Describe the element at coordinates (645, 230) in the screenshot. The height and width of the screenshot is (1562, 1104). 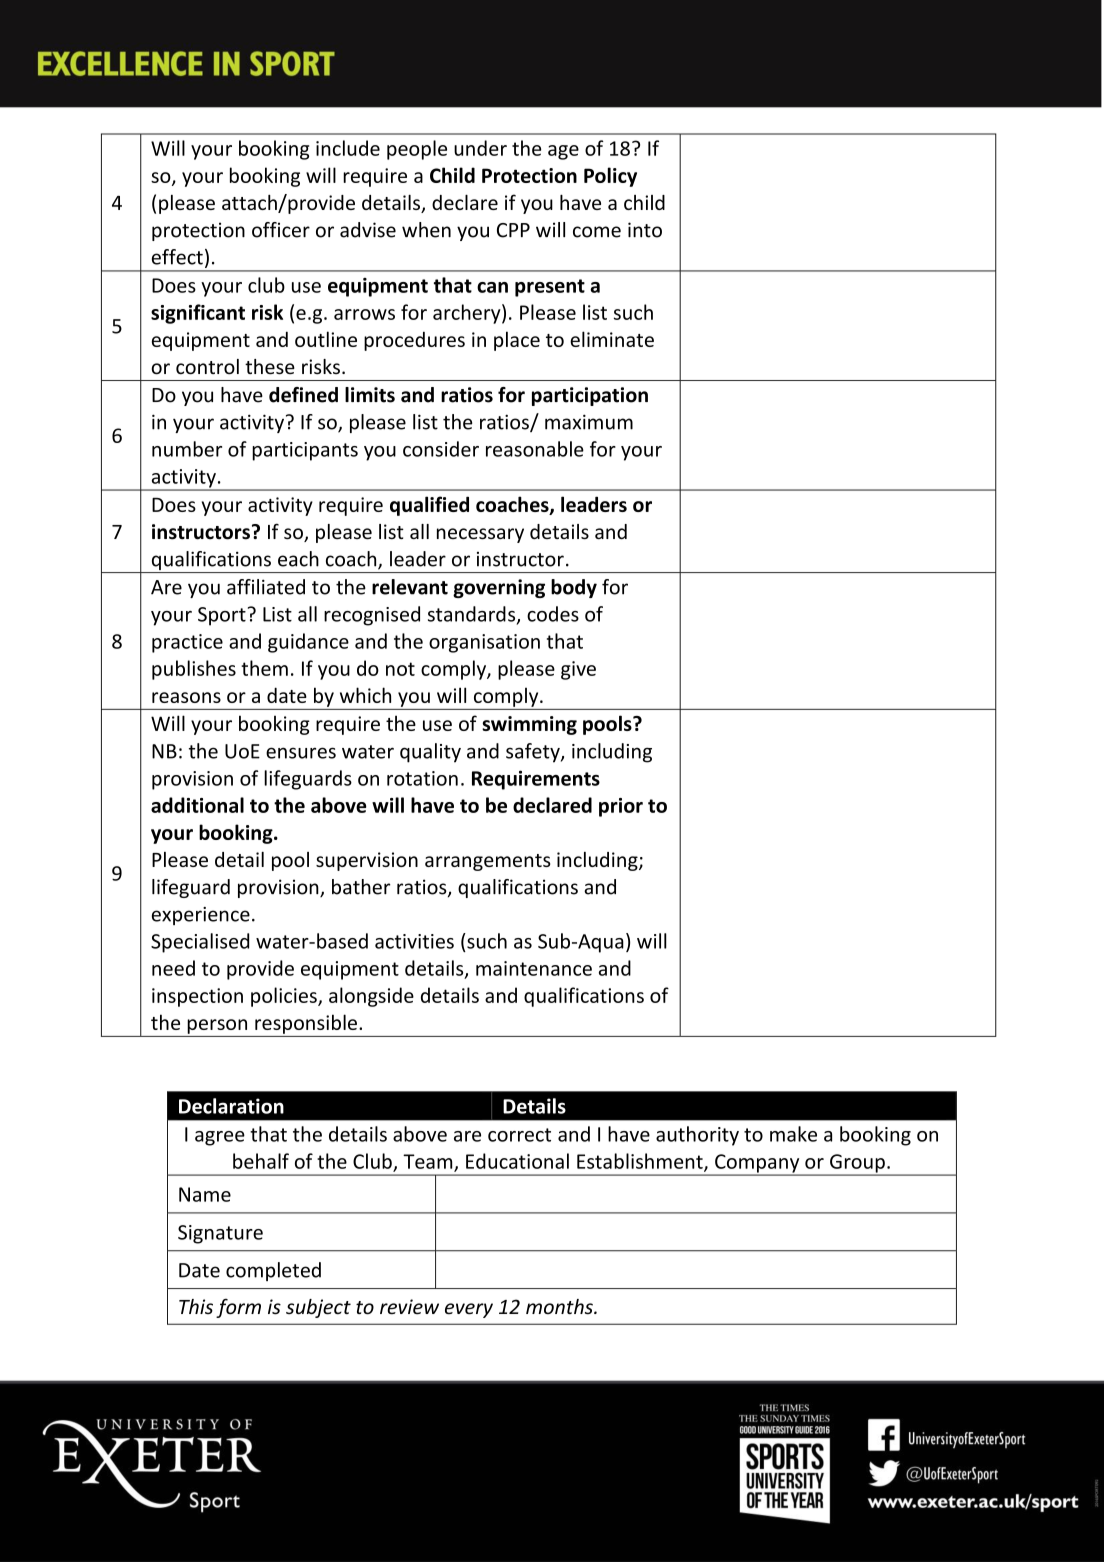
I see `into` at that location.
